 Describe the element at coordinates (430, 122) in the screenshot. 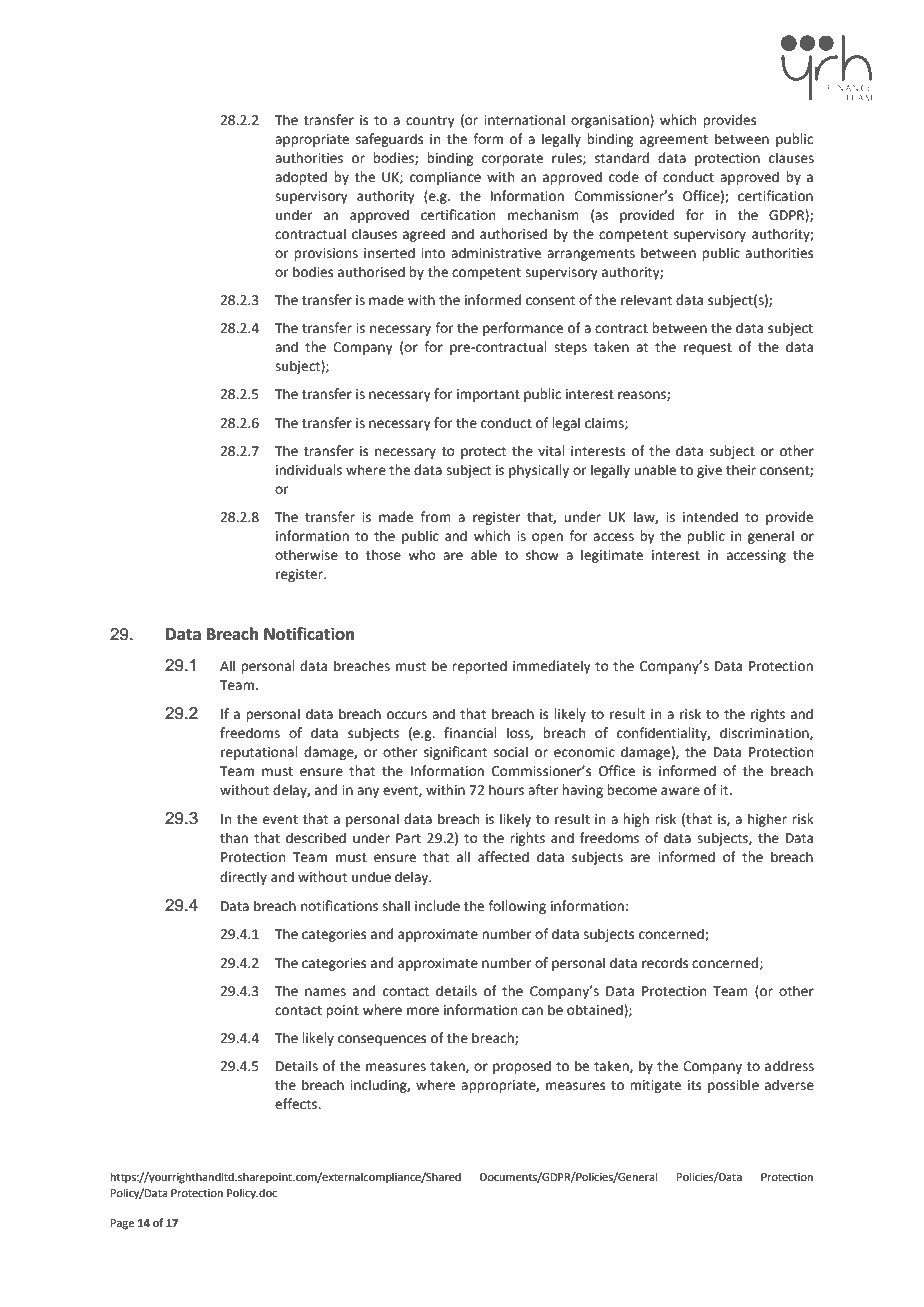

I see `country` at that location.
